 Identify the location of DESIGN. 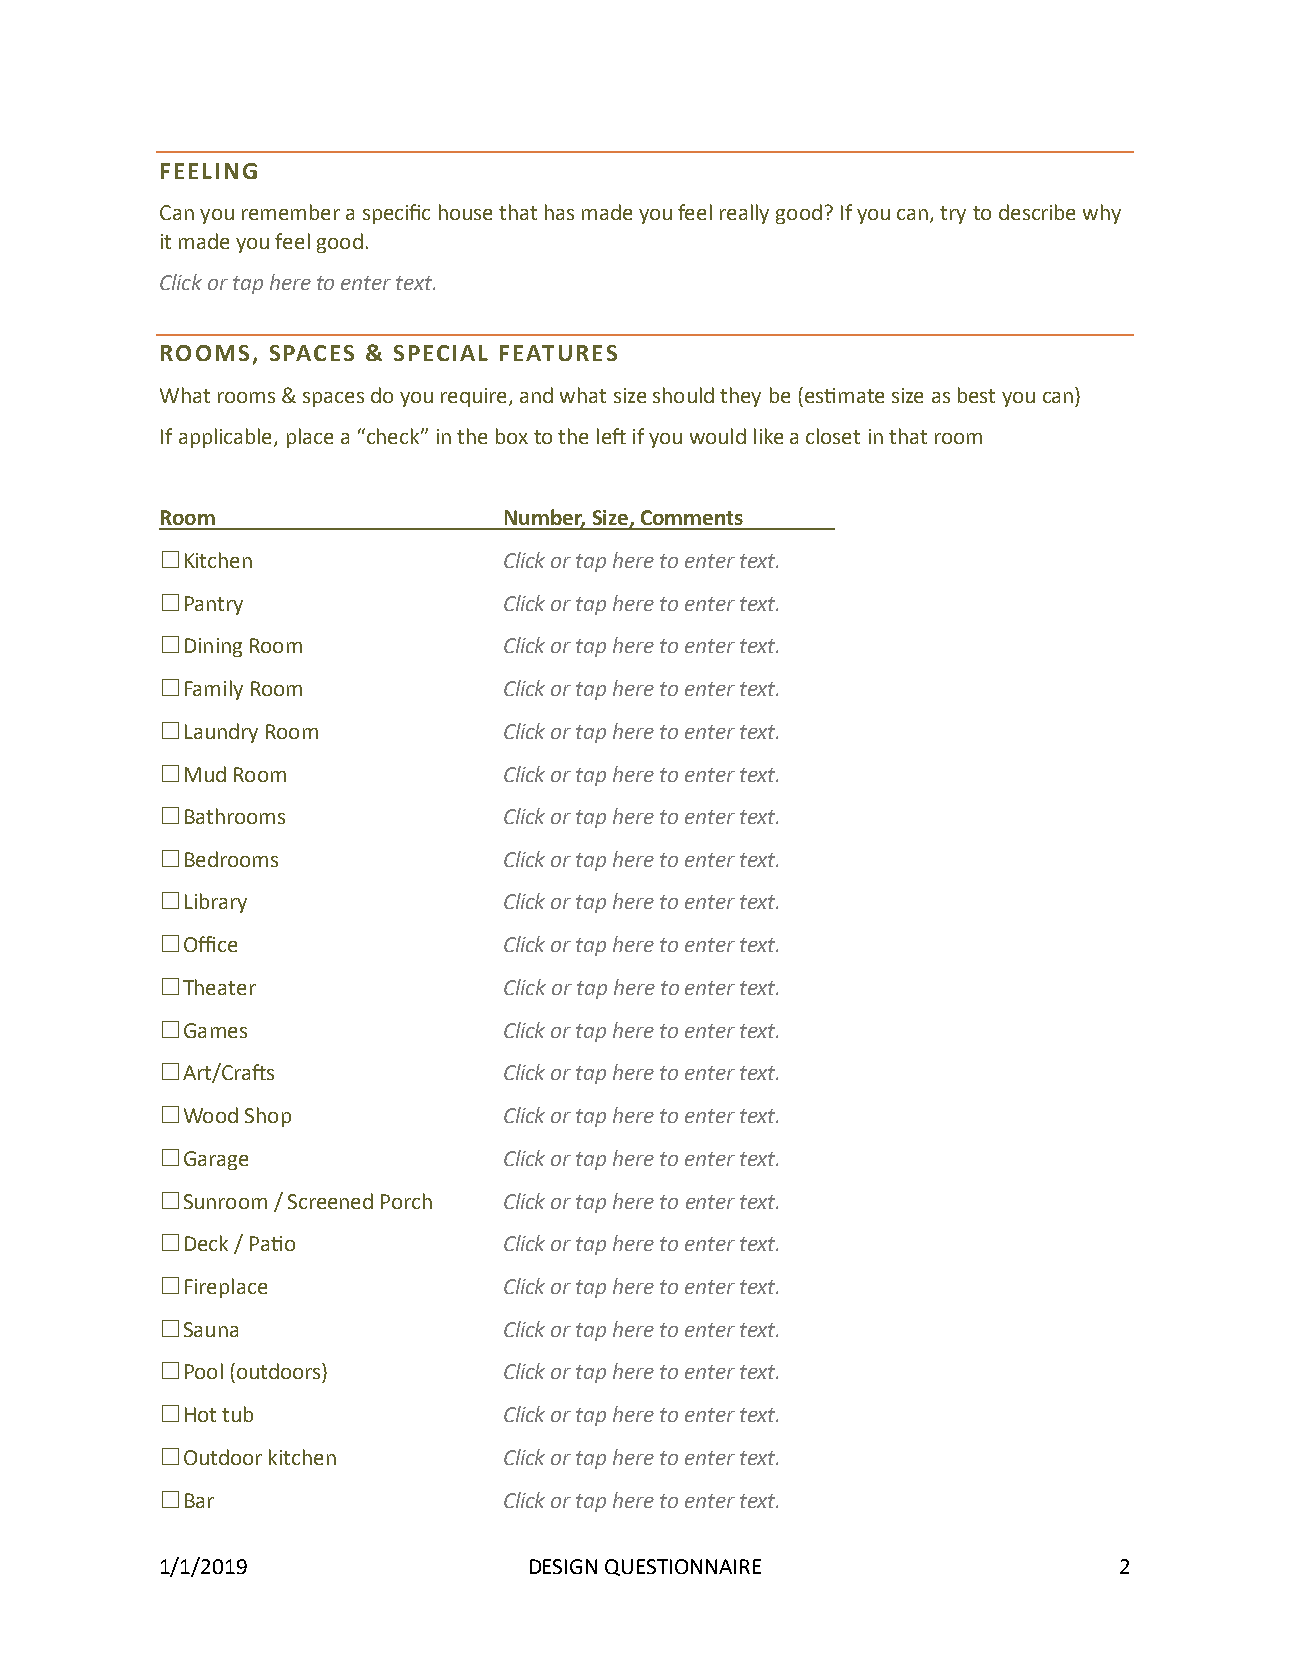
(563, 1566).
